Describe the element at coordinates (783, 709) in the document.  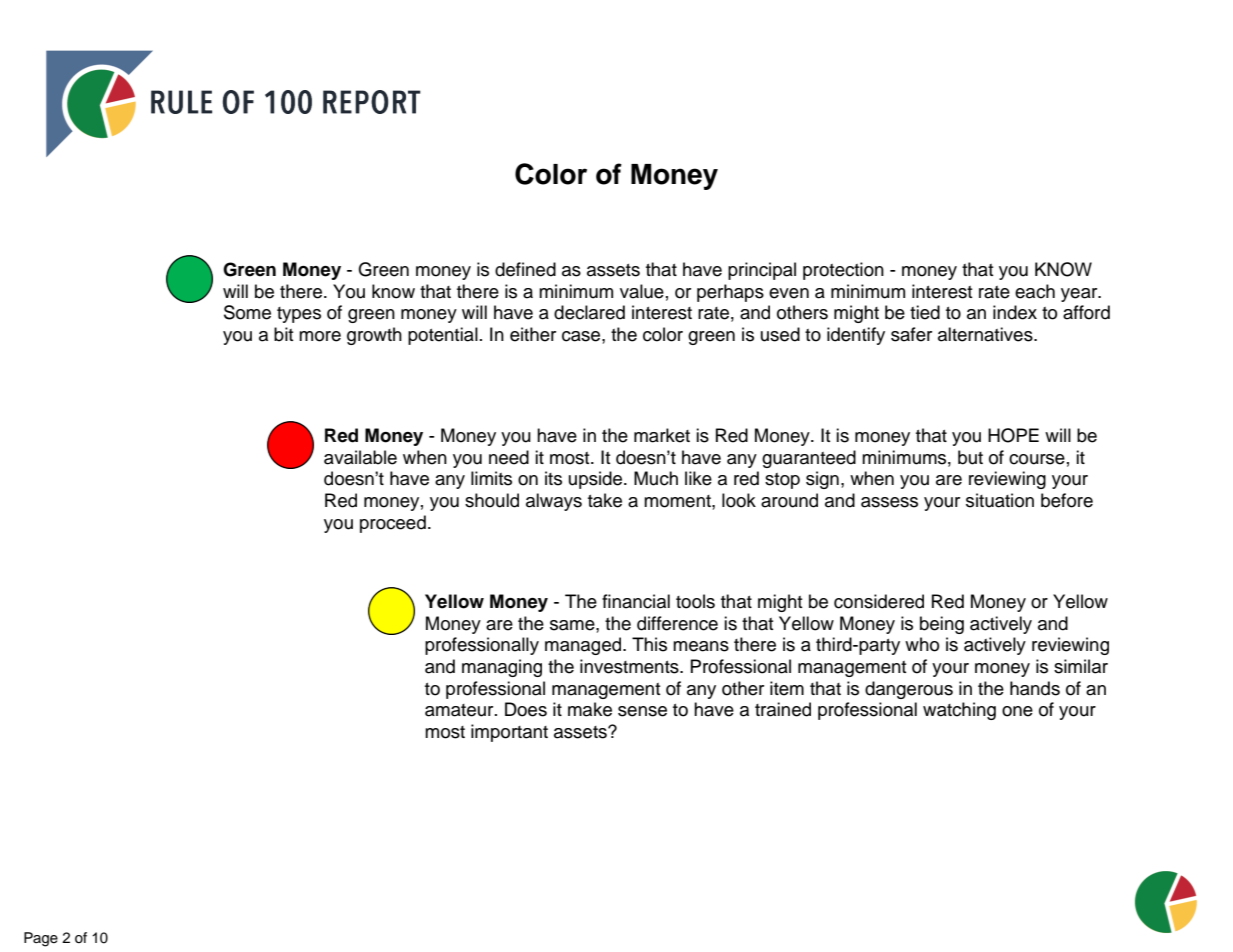
I see `trained` at that location.
